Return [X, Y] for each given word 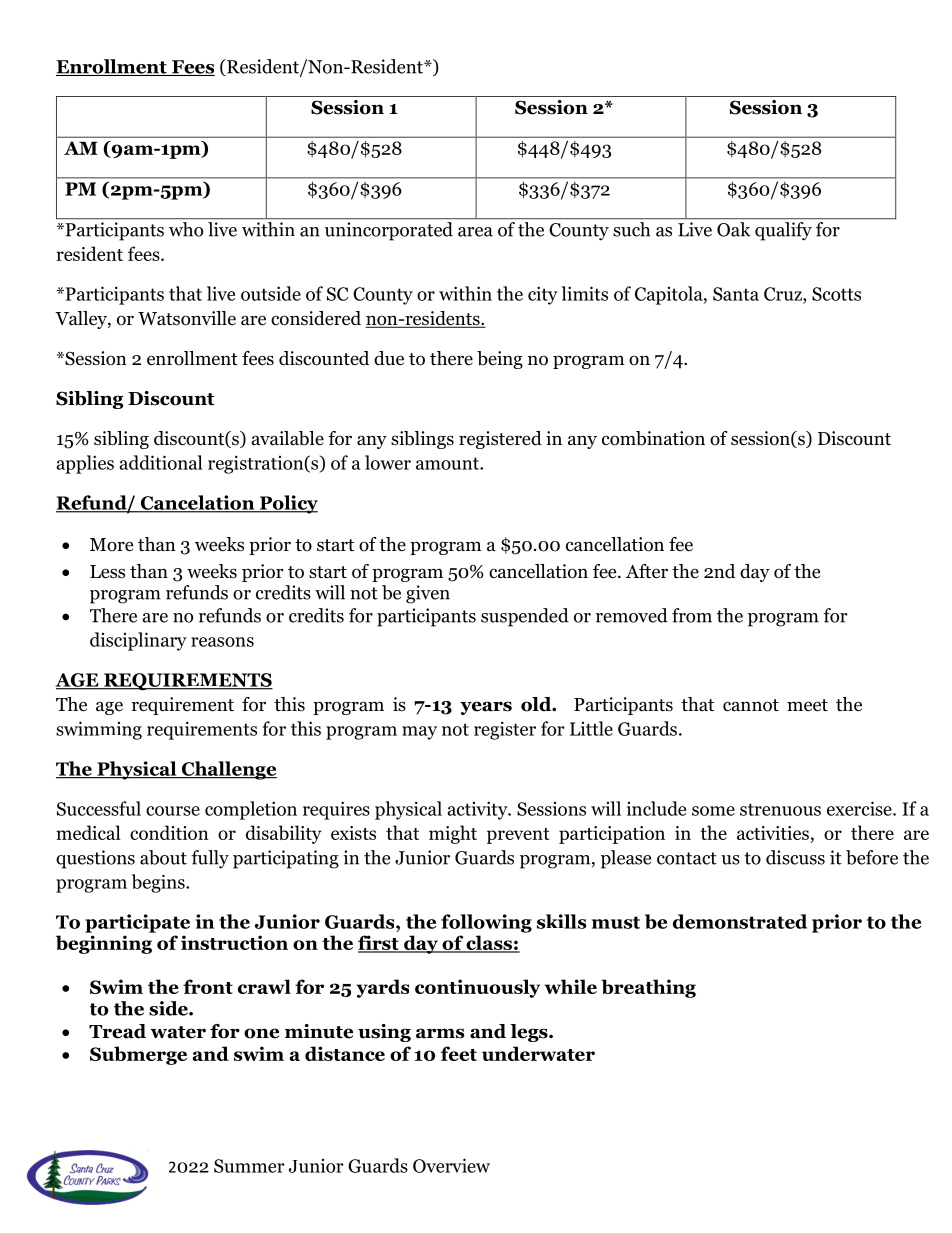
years [486, 708]
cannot [751, 705]
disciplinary [138, 641]
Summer [249, 1166]
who [186, 229]
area [475, 232]
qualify [783, 231]
